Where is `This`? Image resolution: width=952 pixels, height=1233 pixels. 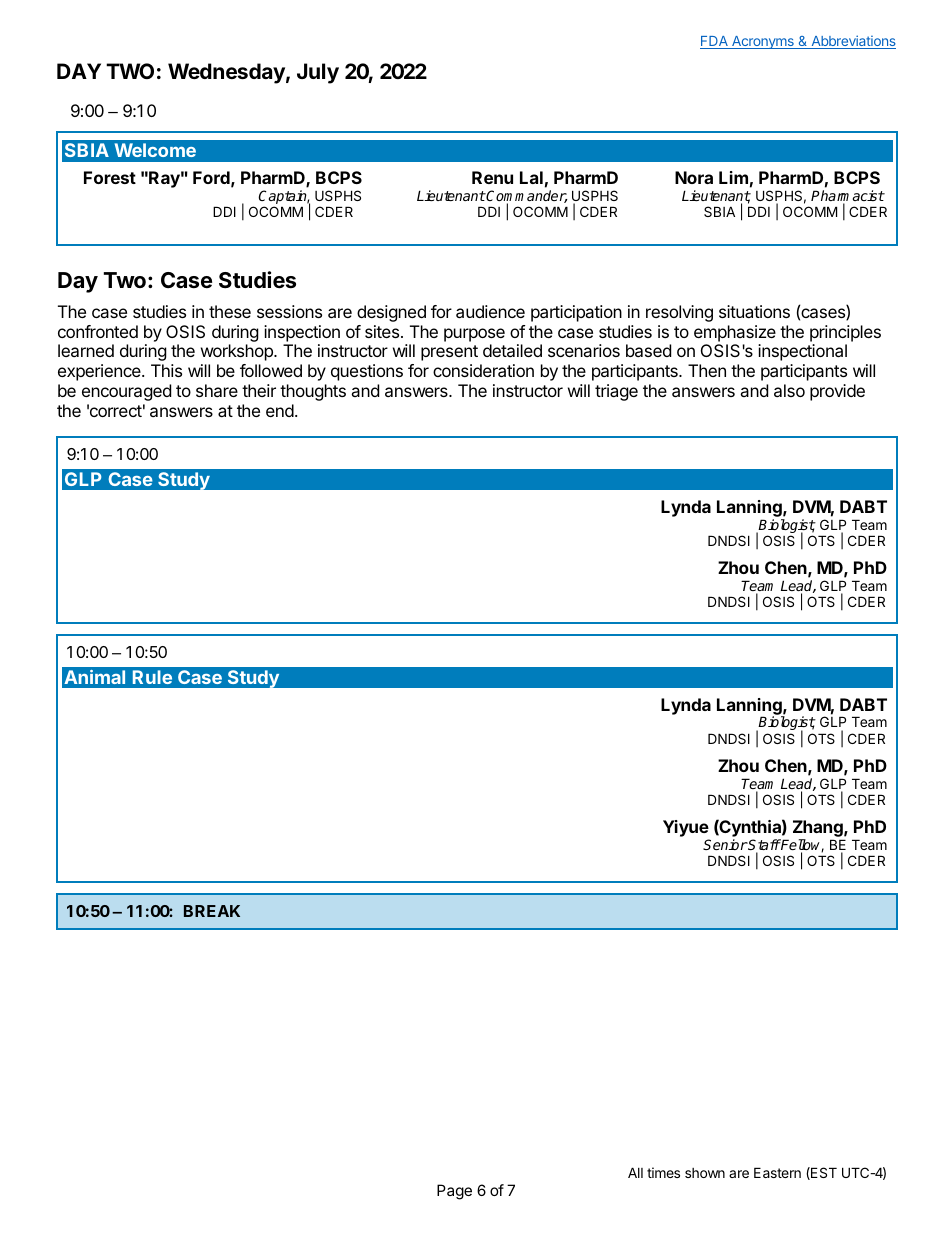
This is located at coordinates (166, 370).
